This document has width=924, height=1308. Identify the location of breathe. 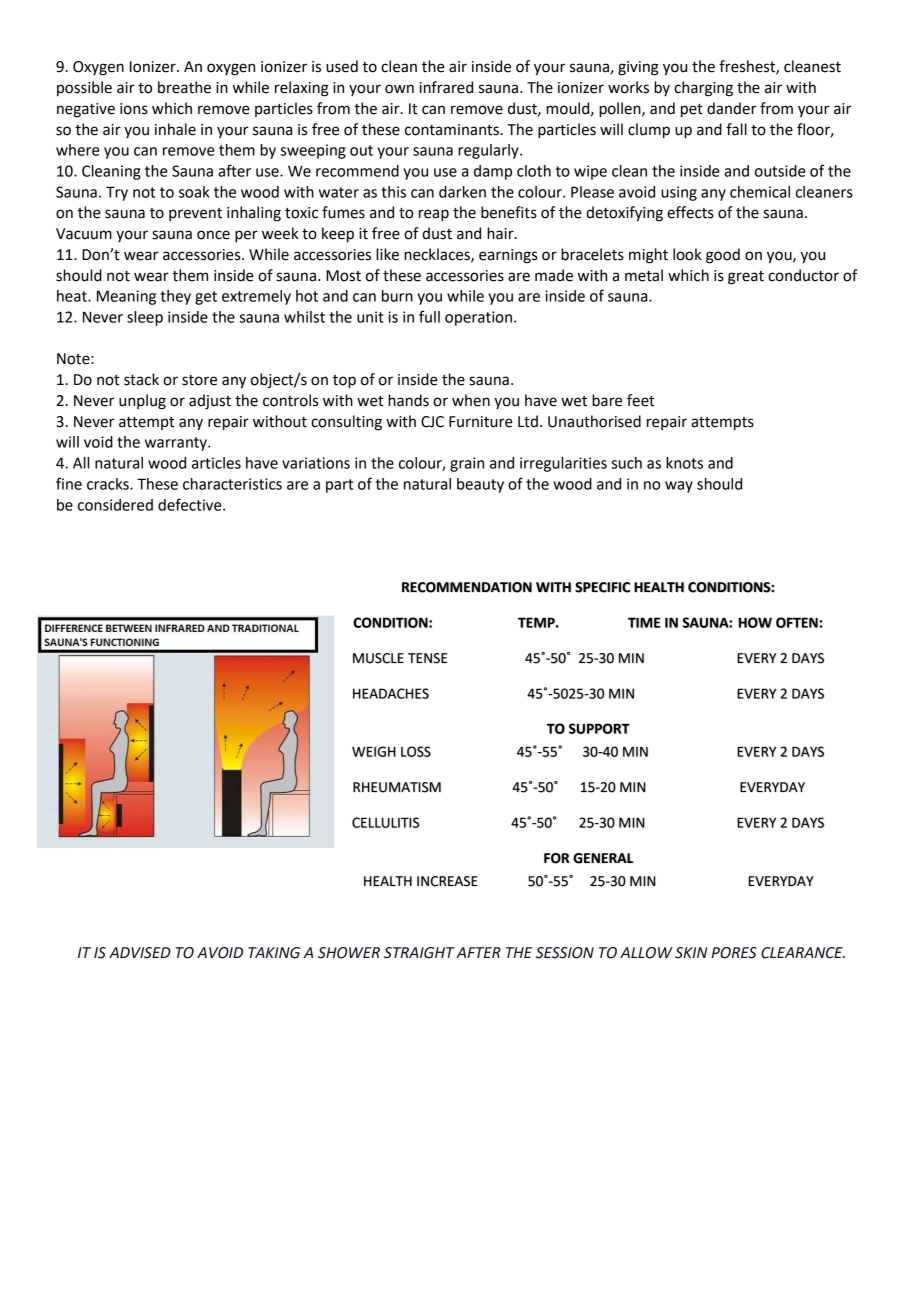
(184, 87).
